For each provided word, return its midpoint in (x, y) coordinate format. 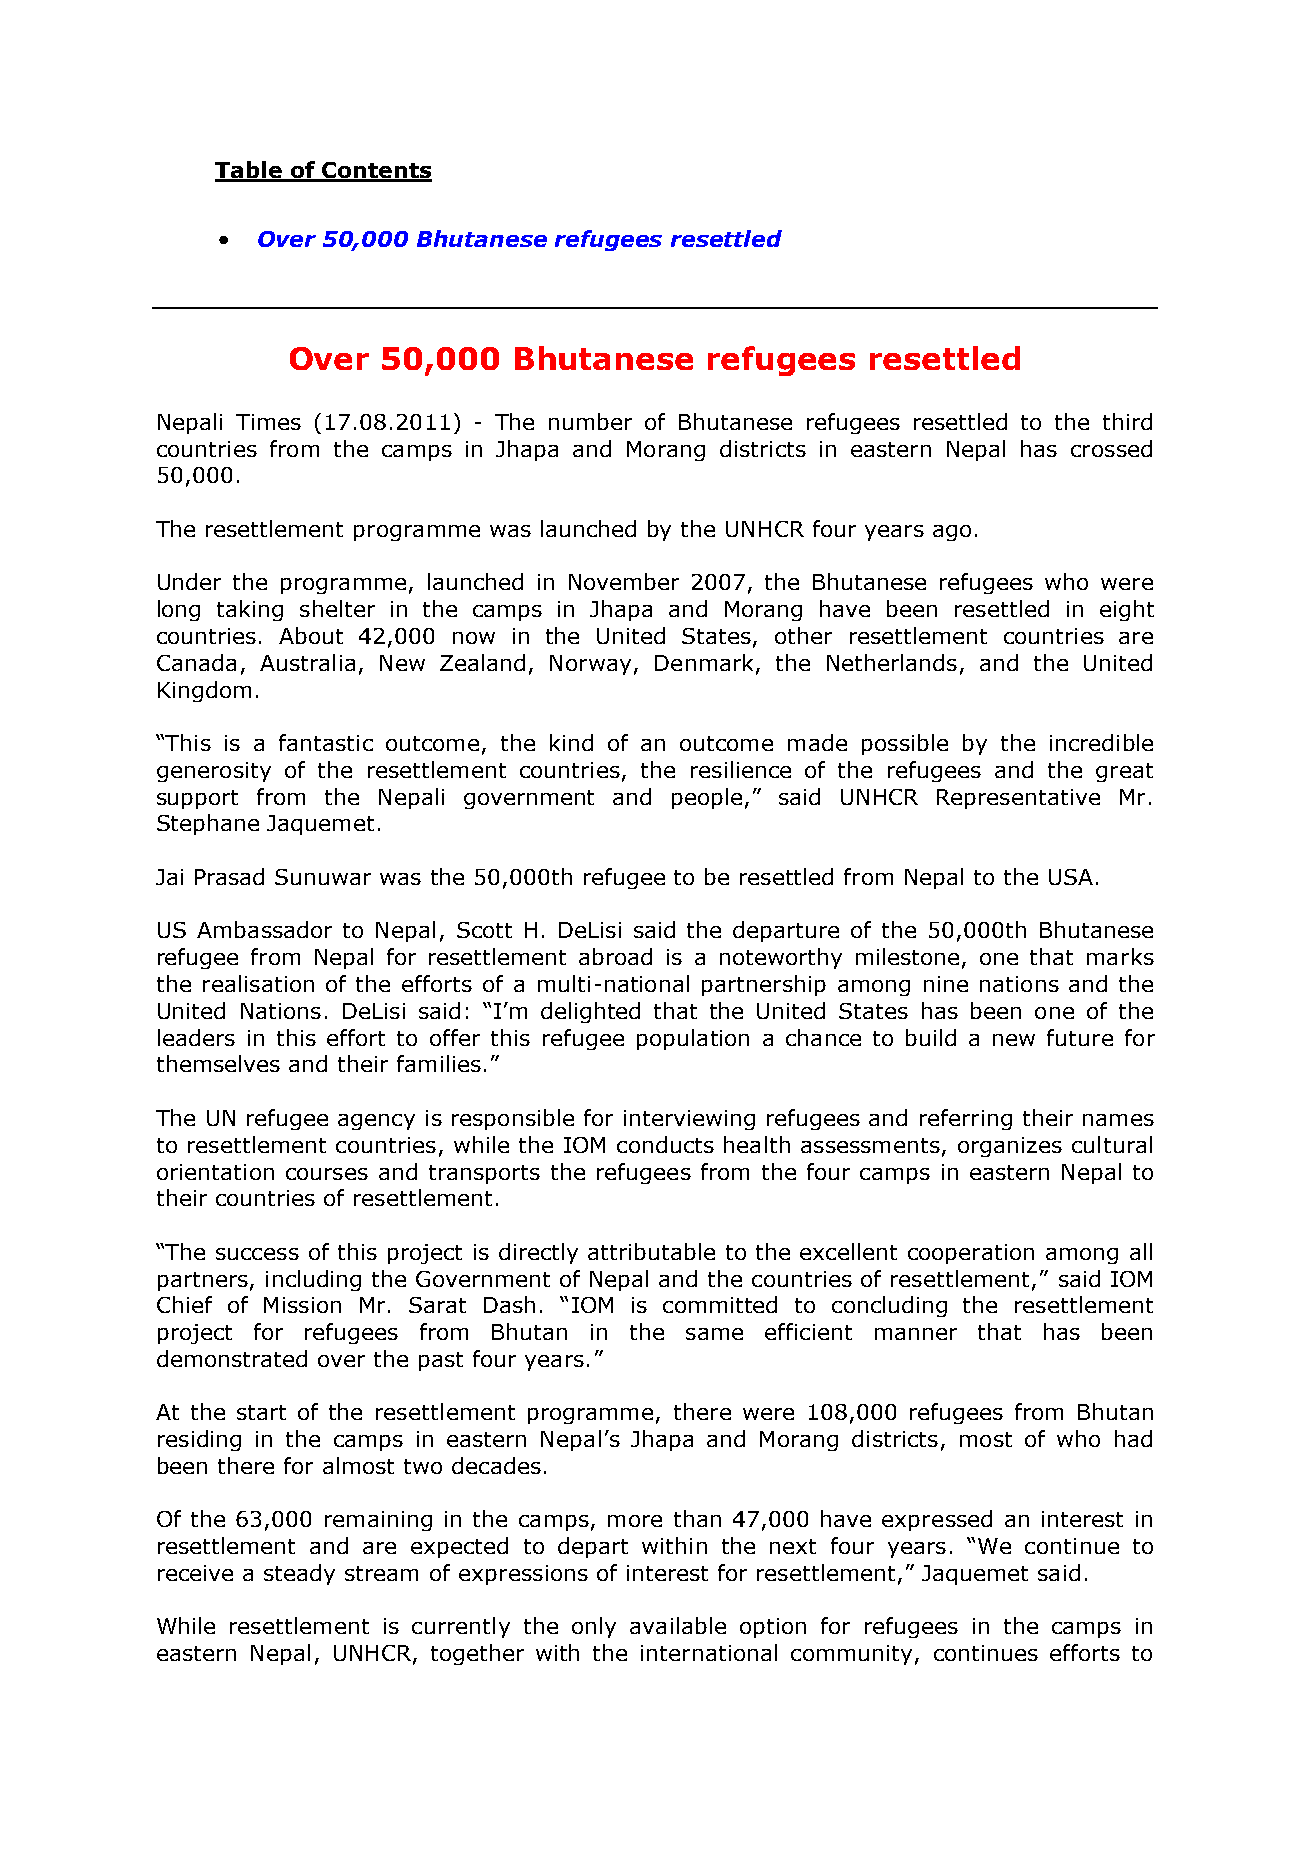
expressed (937, 1520)
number (590, 421)
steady (299, 1574)
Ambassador (264, 929)
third (1127, 421)
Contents (376, 171)
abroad (615, 956)
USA (1071, 877)
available (678, 1625)
